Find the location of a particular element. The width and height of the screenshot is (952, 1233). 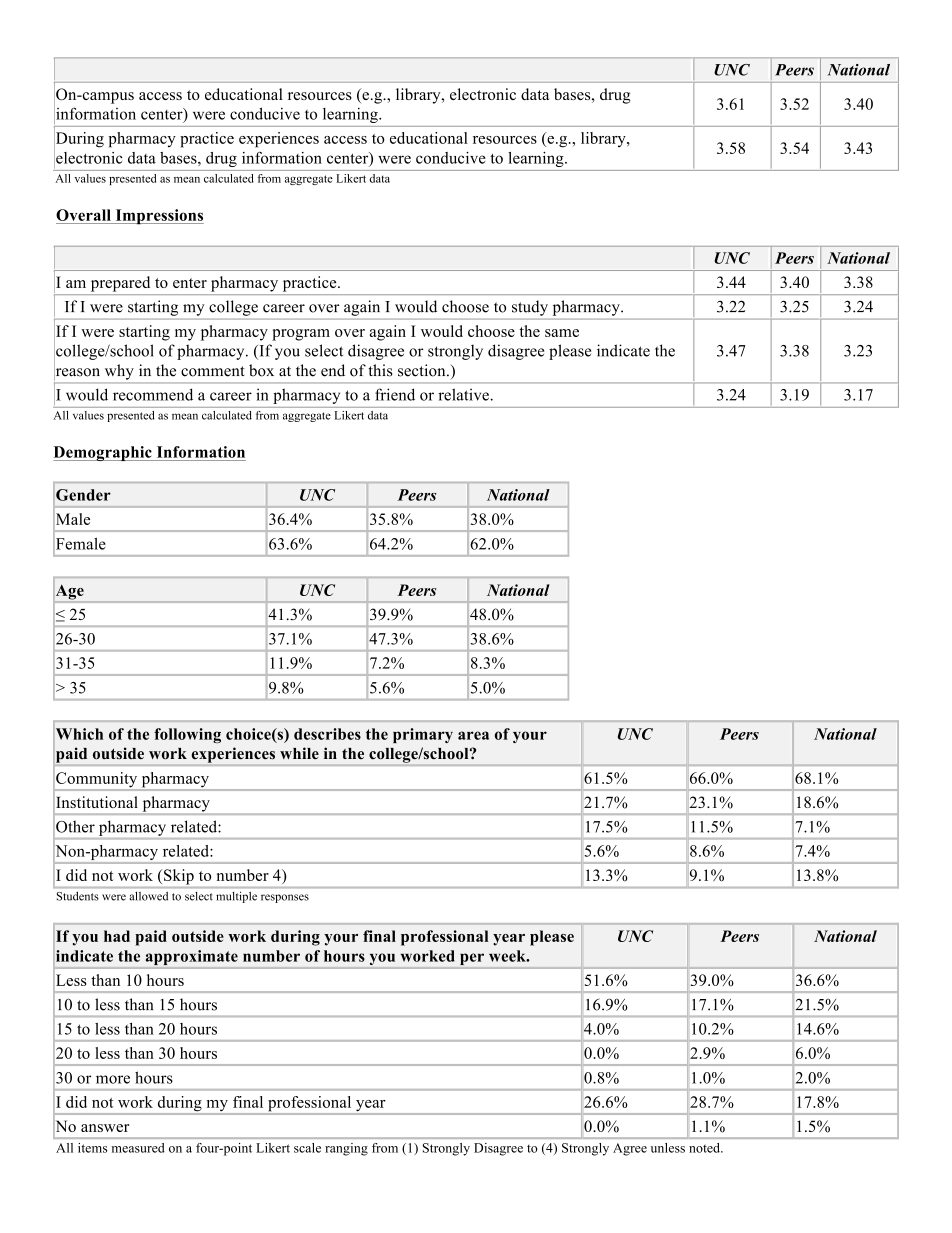

area is located at coordinates (473, 735).
